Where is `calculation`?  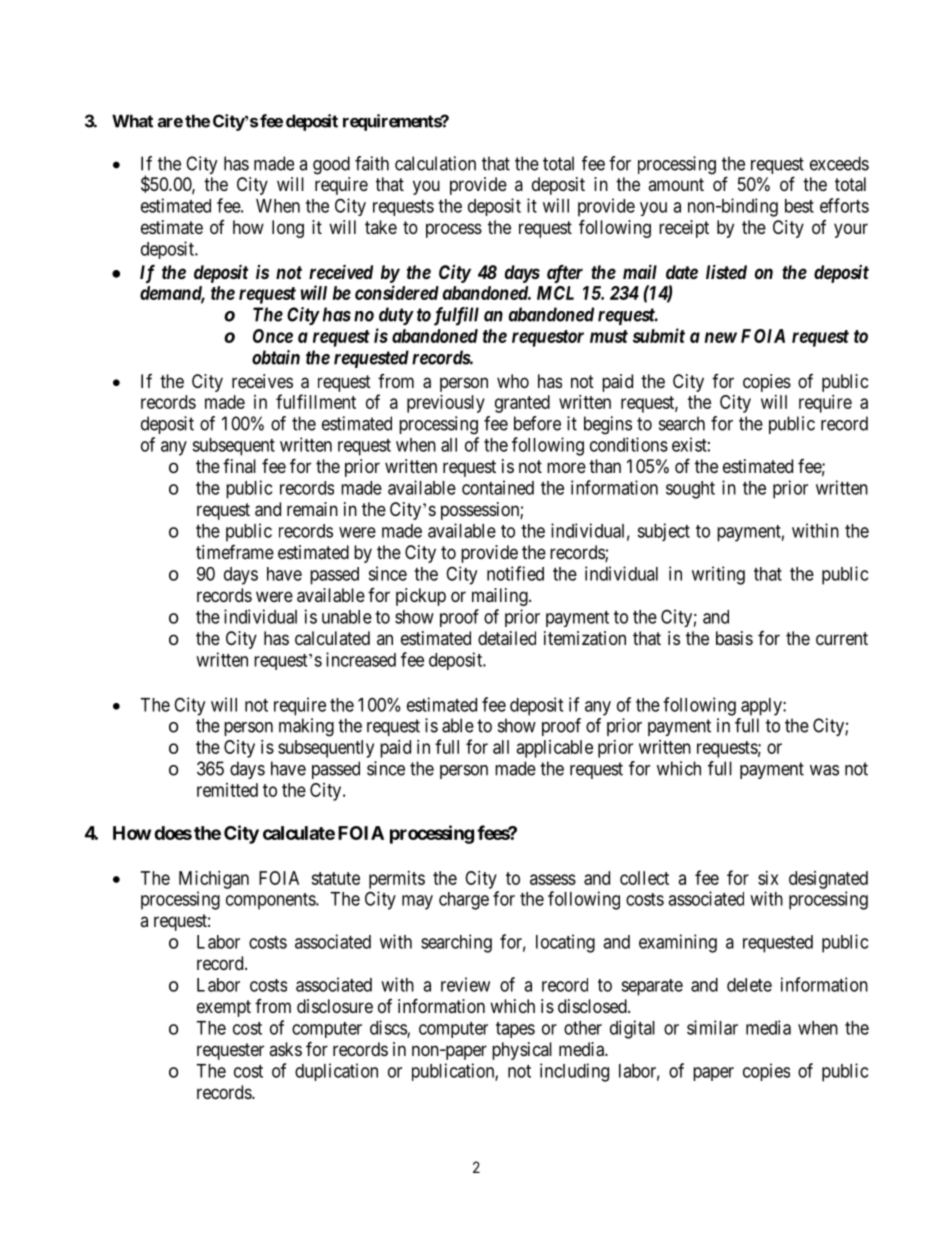 calculation is located at coordinates (435, 163).
